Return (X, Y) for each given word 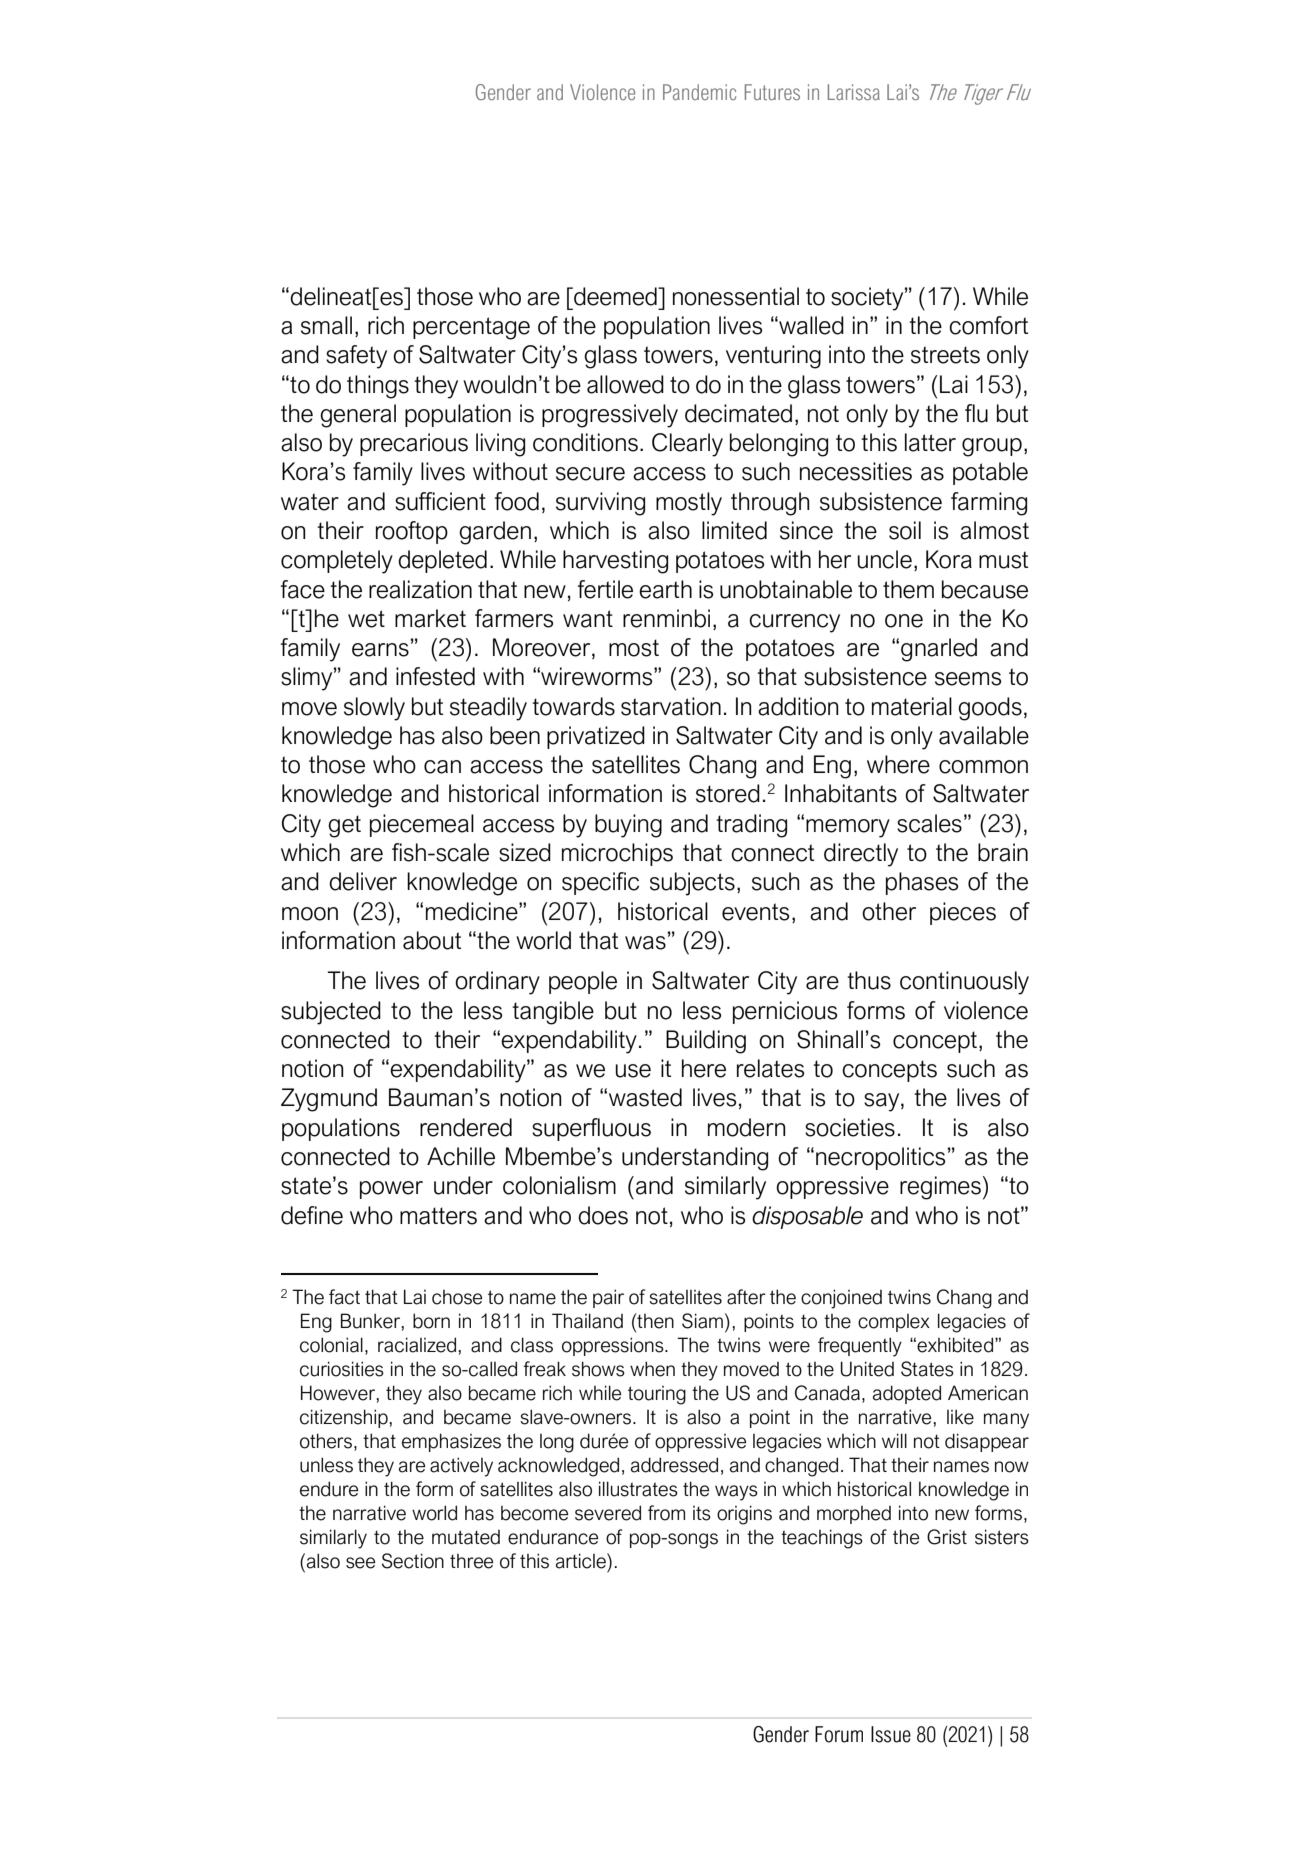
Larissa (854, 92)
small (326, 325)
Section (413, 1561)
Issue (891, 1734)
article (582, 1561)
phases (922, 883)
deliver (363, 881)
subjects (692, 884)
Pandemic (699, 92)
